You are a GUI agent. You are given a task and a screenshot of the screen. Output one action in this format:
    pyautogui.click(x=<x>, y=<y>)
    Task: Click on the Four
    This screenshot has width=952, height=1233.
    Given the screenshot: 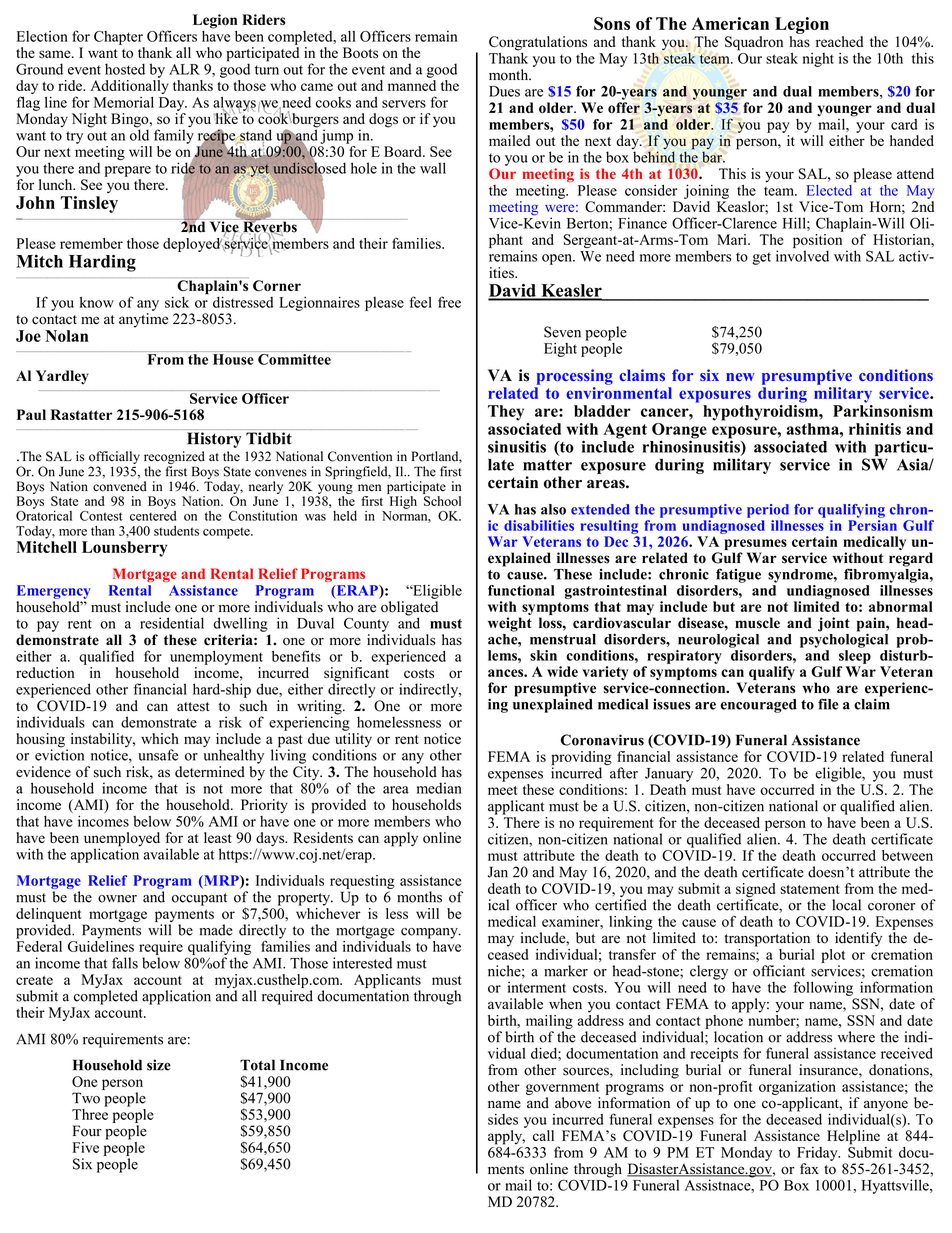 What is the action you would take?
    pyautogui.click(x=87, y=1131)
